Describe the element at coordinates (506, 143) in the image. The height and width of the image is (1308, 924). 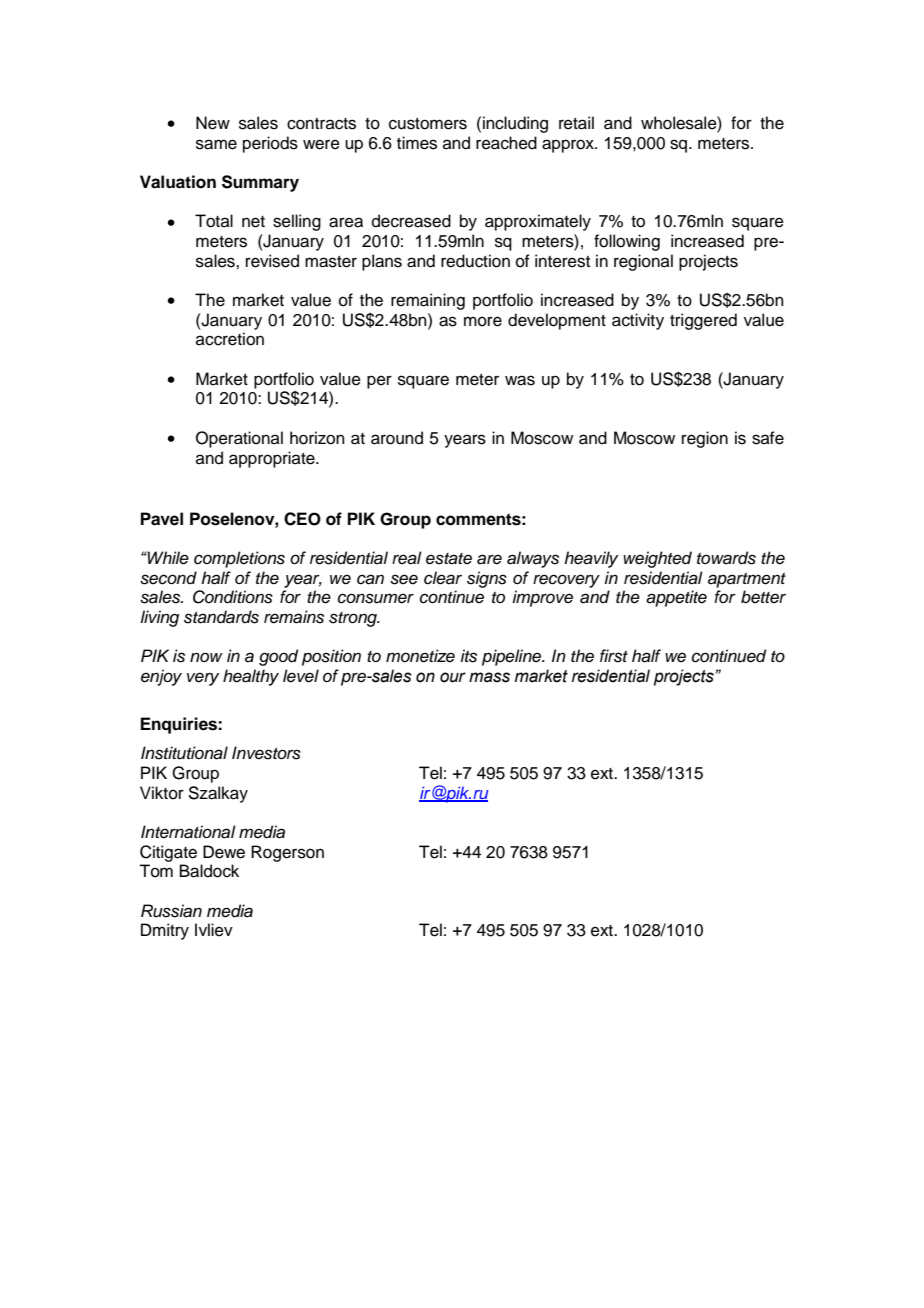
I see `reached` at that location.
